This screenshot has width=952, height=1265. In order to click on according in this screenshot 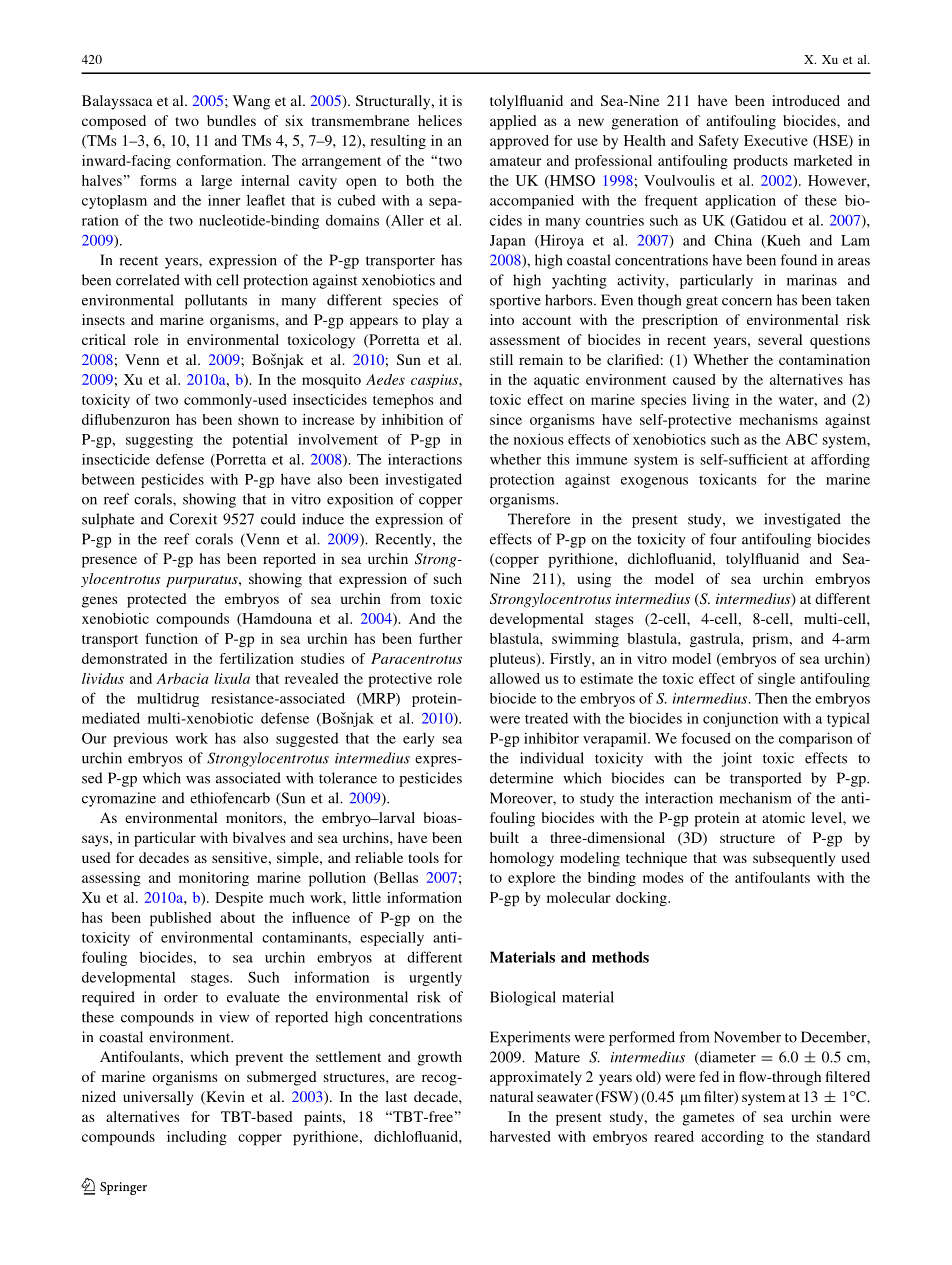, I will do `click(732, 1138)`.
